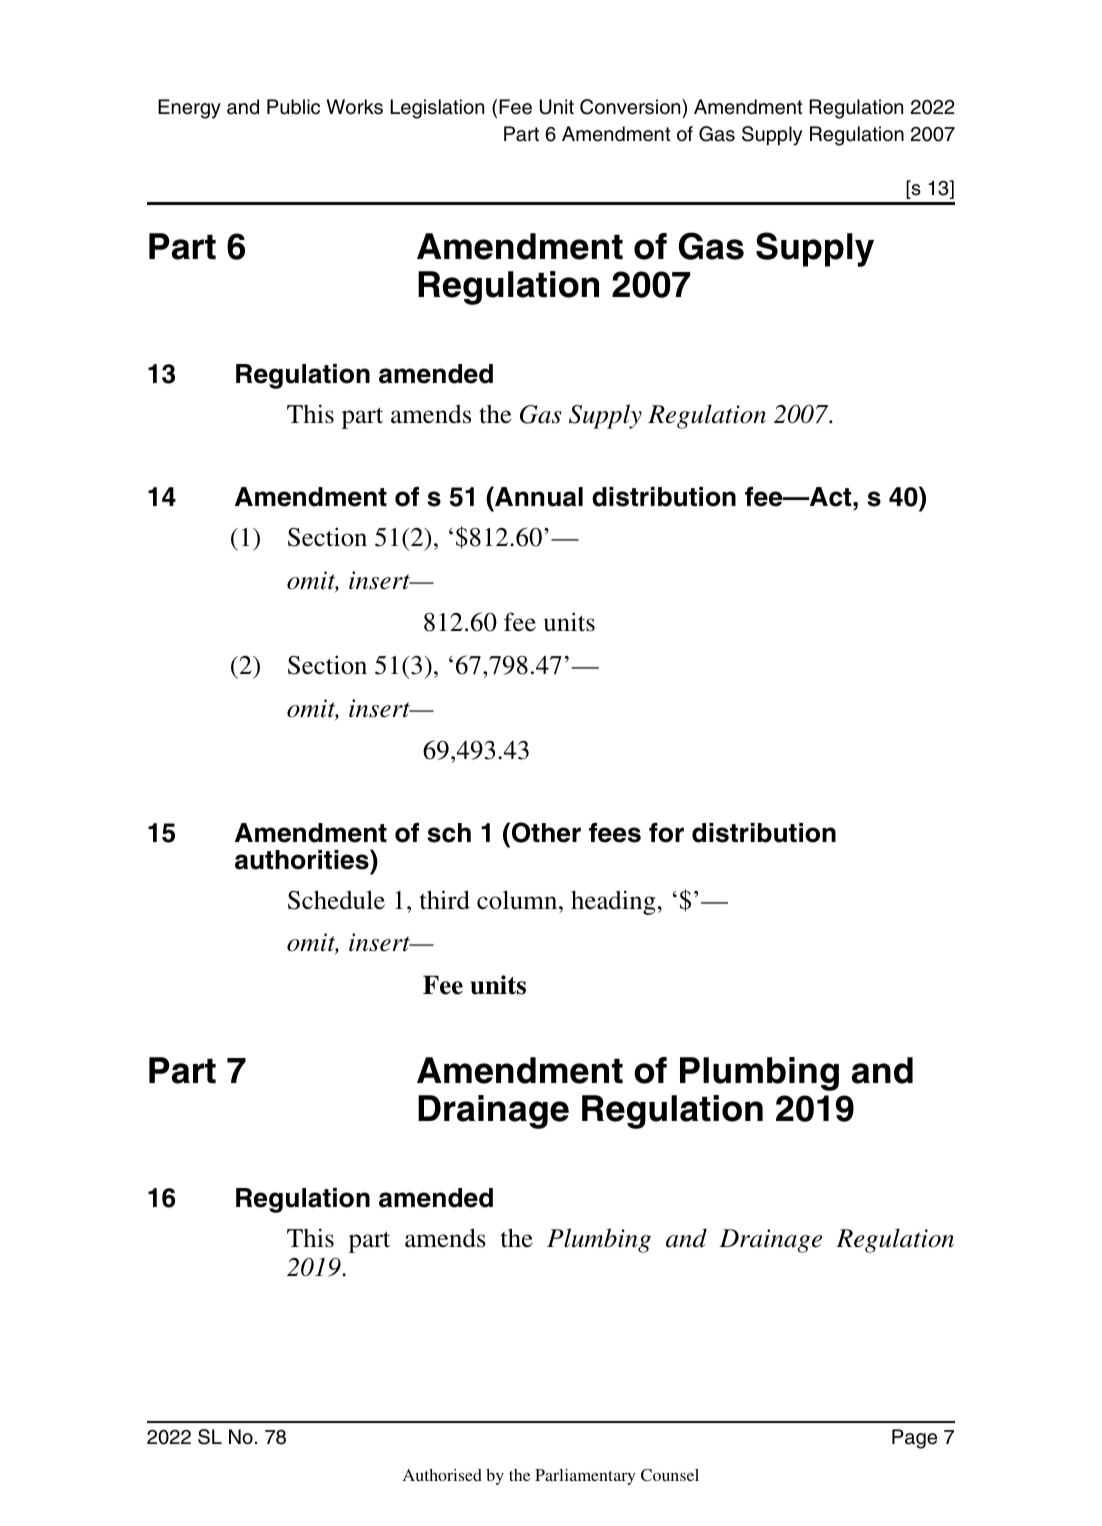 This screenshot has height=1526, width=1102. I want to click on for, so click(666, 833).
